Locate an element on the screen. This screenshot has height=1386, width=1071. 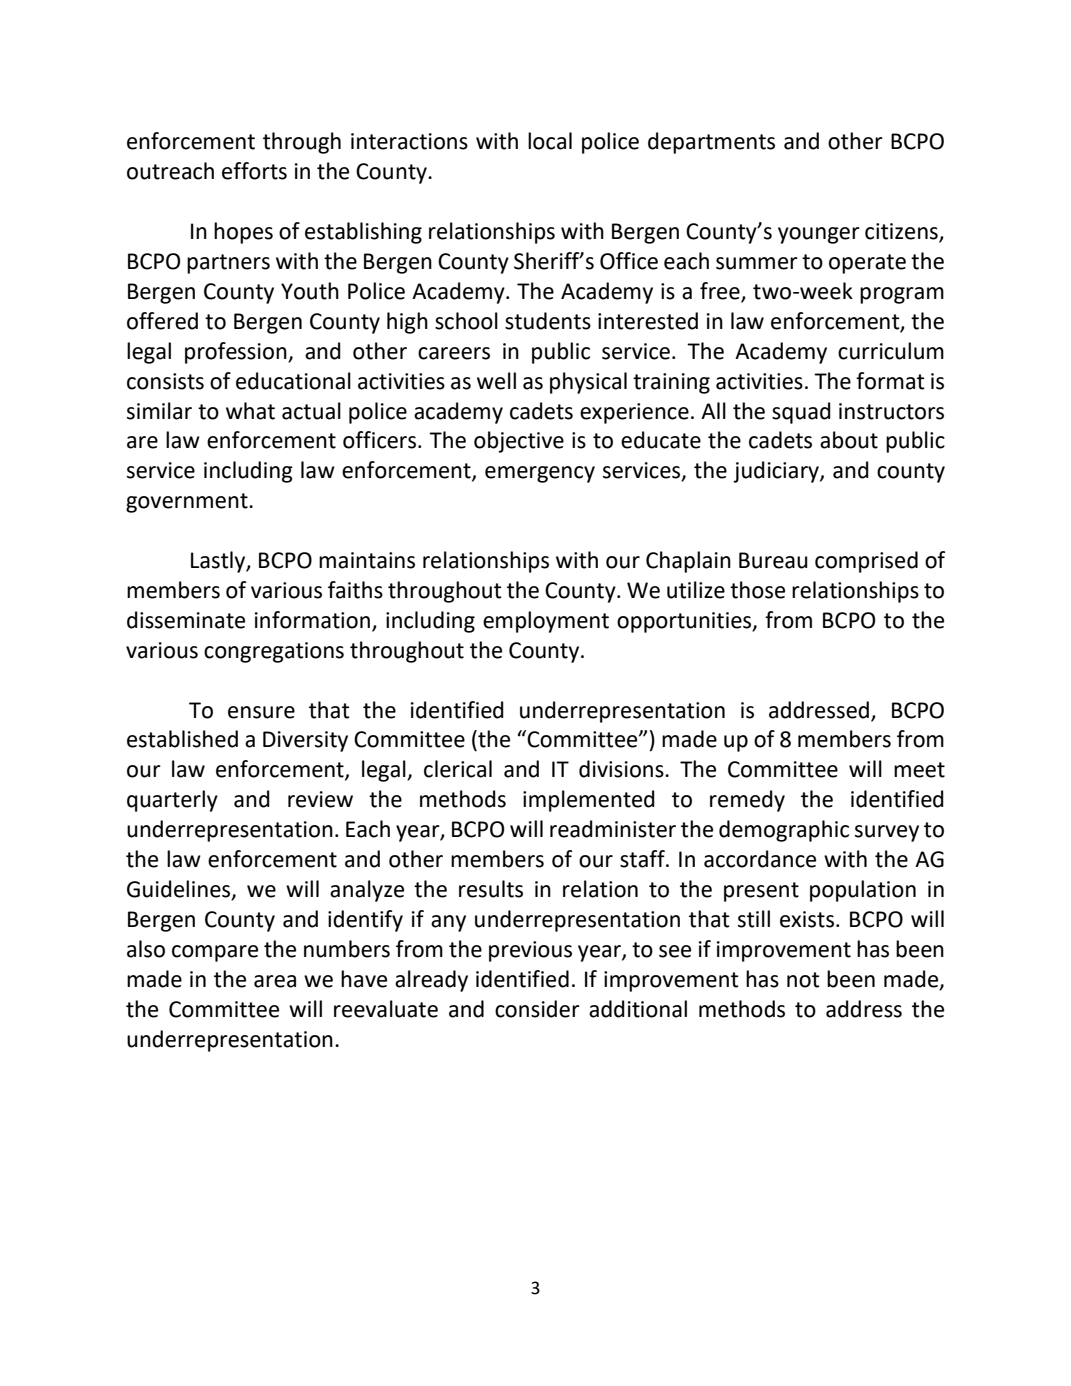
not is located at coordinates (803, 980).
